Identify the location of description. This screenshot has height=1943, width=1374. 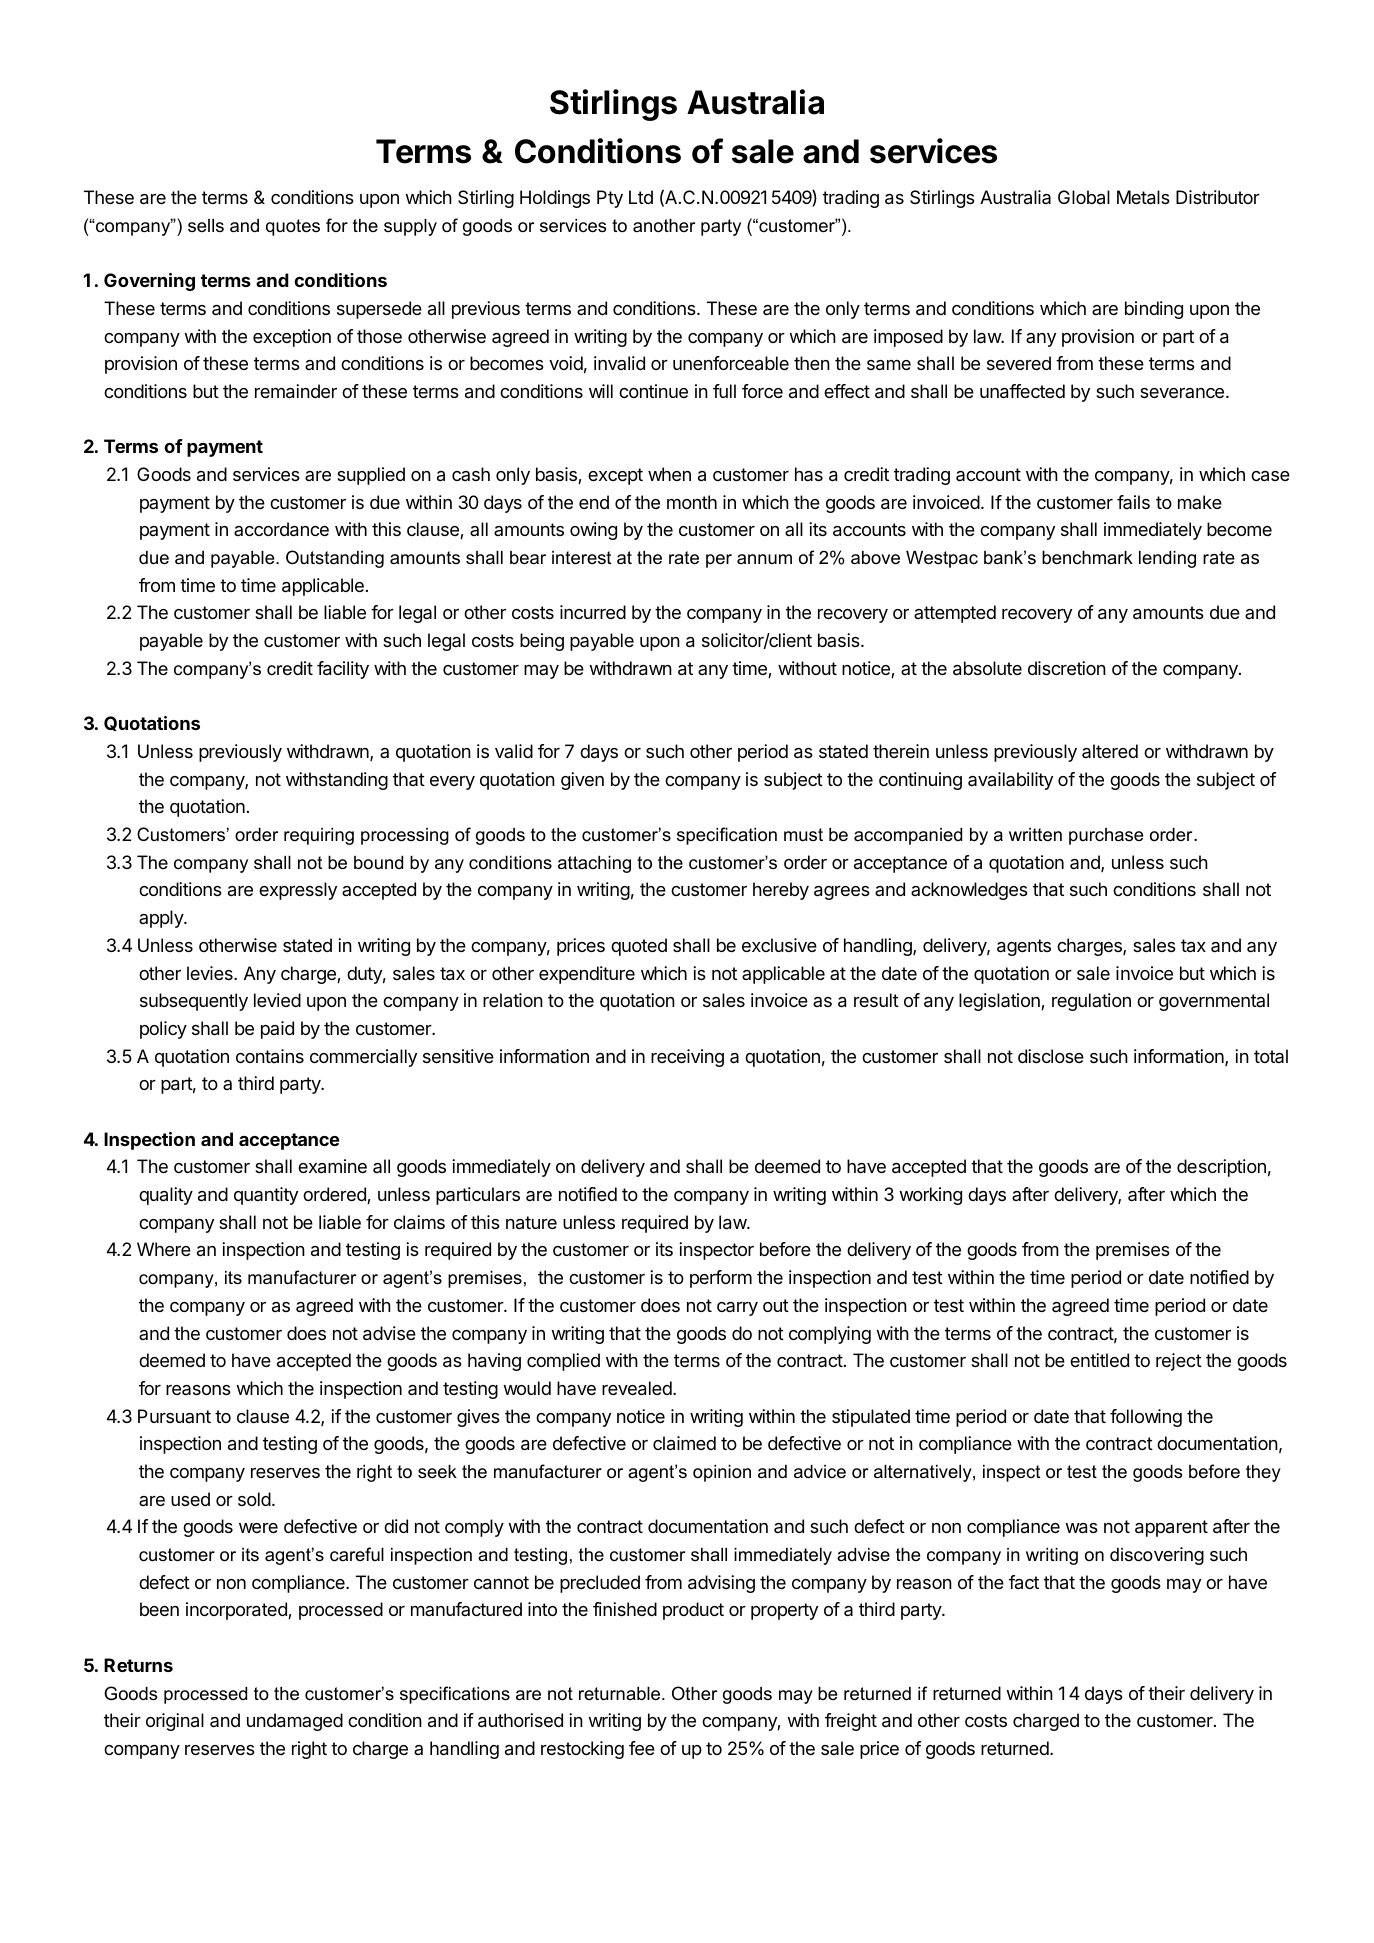
(1221, 1168).
